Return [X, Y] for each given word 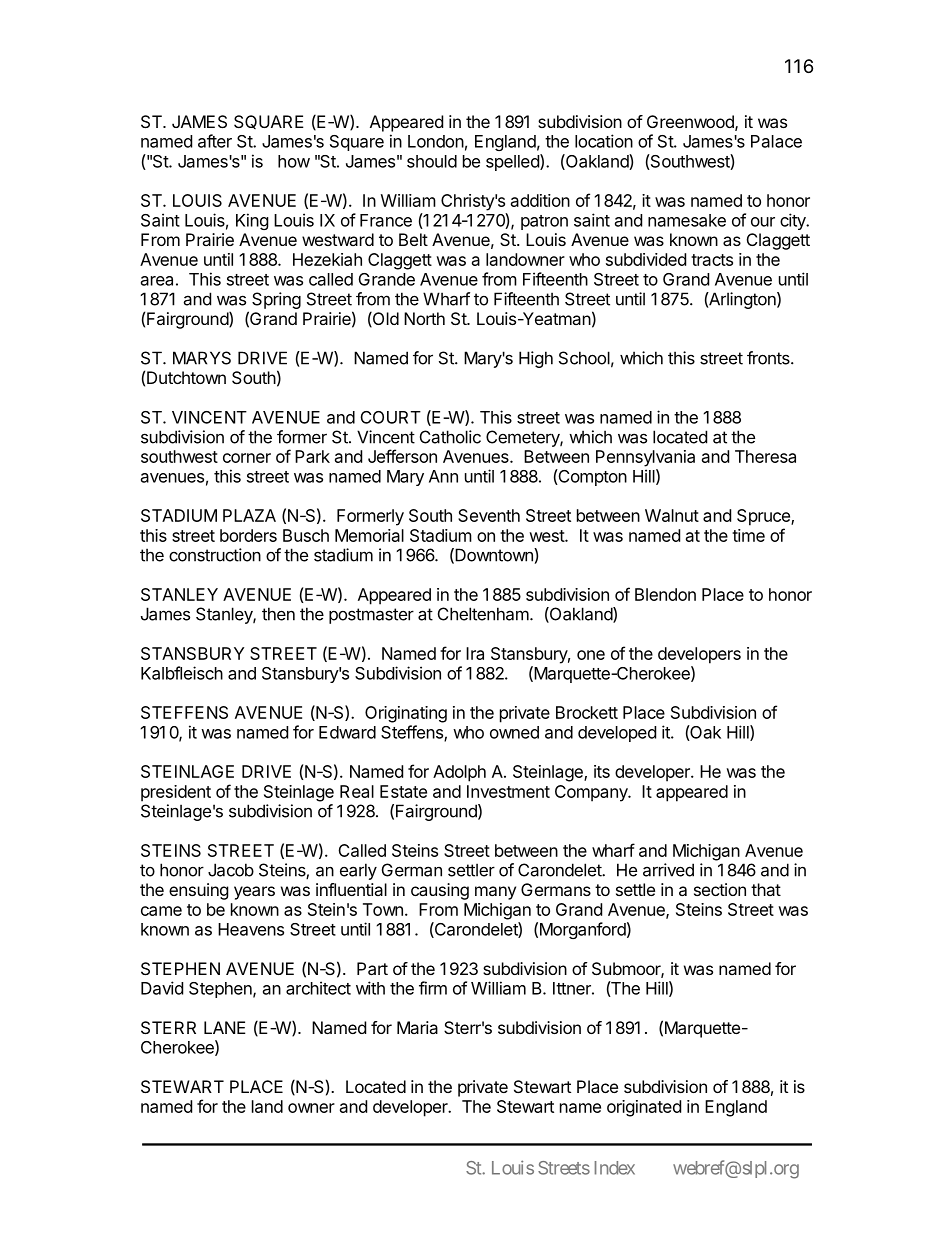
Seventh [489, 515]
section [720, 889]
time [748, 535]
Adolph [459, 773]
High [536, 359]
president [176, 793]
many [495, 893]
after [215, 141]
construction [215, 555]
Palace [776, 141]
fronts [769, 358]
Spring [276, 300]
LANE [225, 1027]
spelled [513, 162]
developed [617, 734]
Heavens [251, 929]
